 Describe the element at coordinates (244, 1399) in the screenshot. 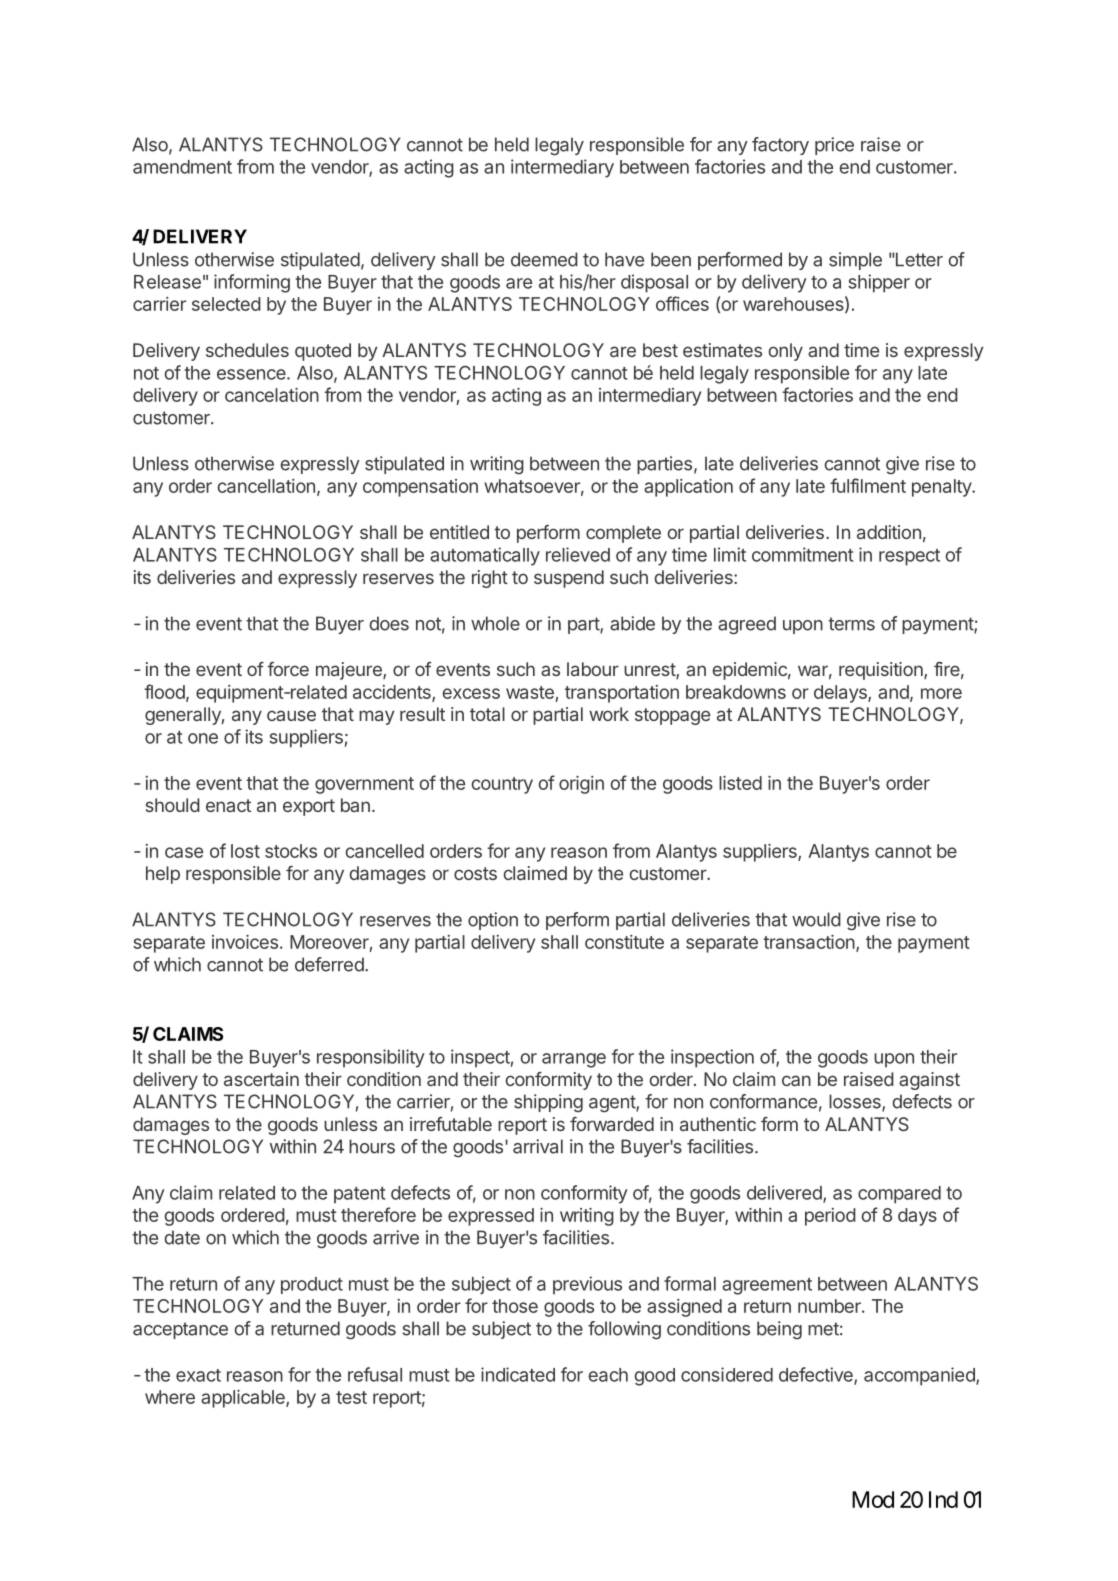

I see `applicable` at that location.
